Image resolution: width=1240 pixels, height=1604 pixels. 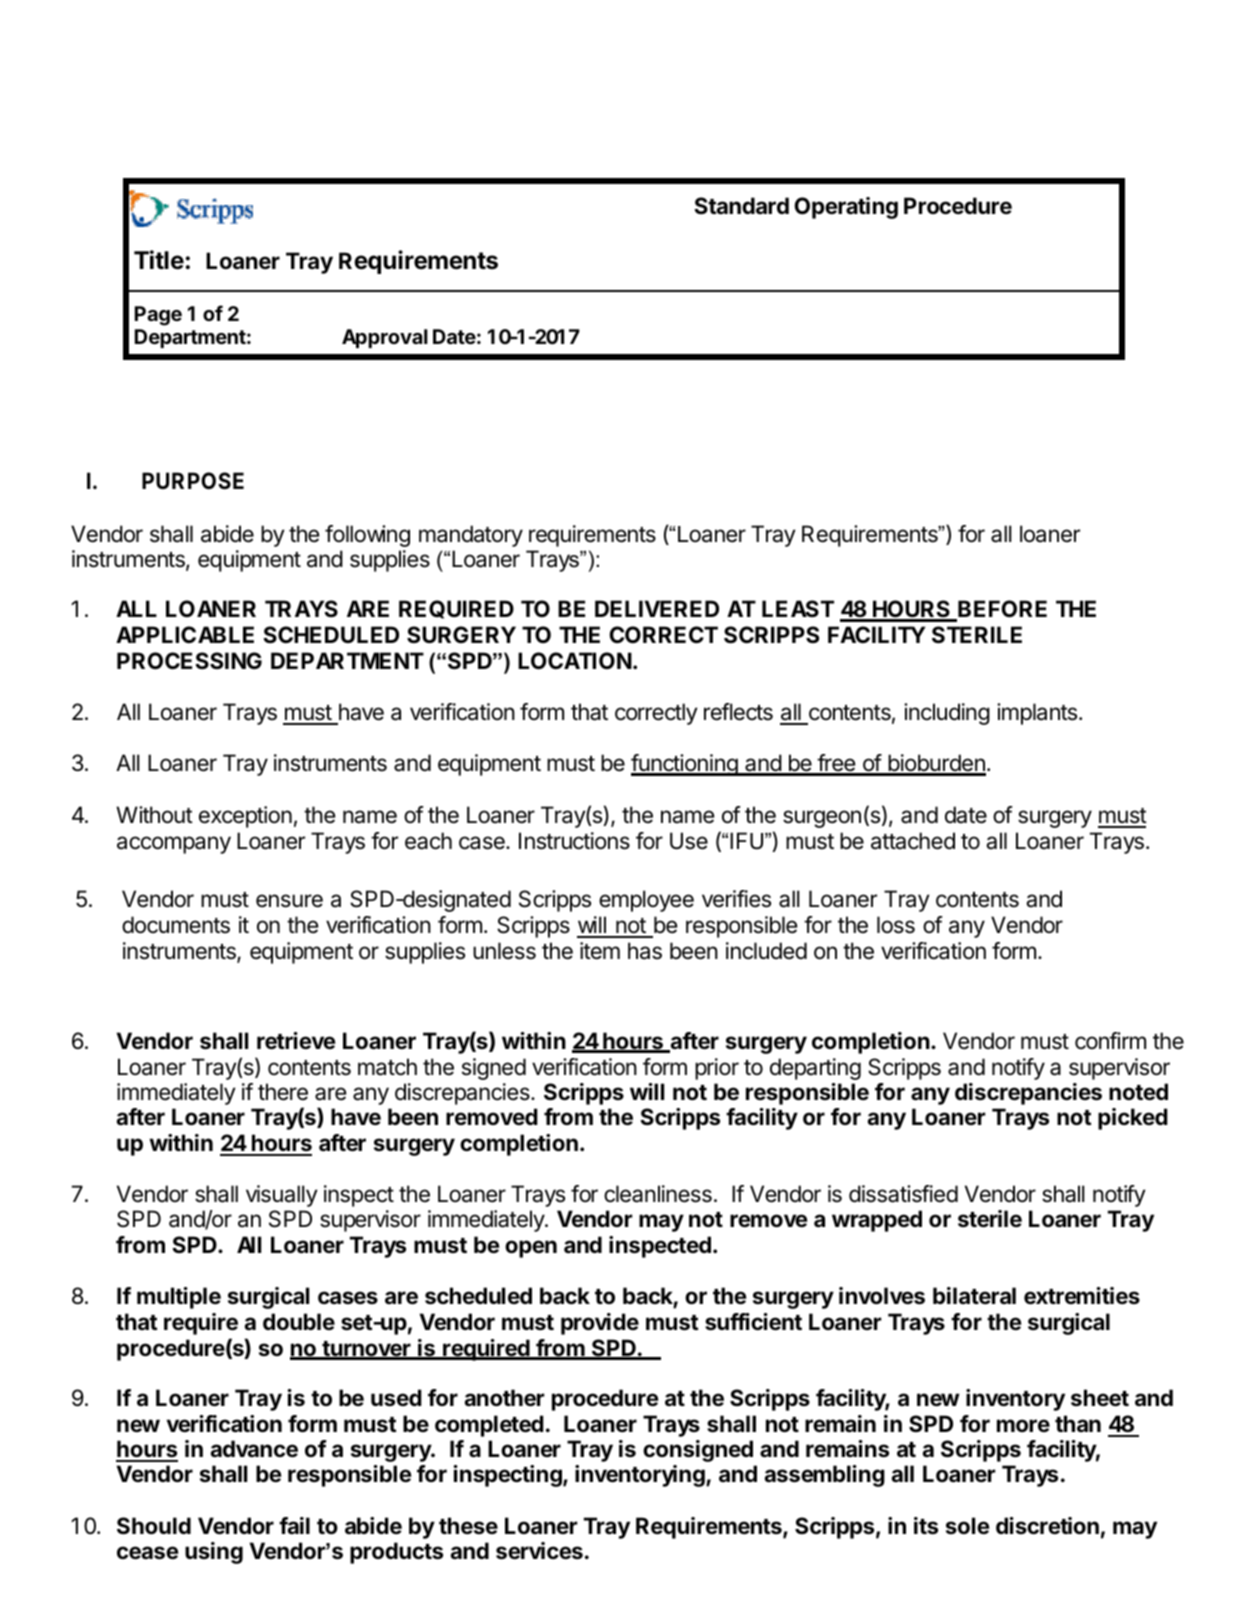 I want to click on there, so click(x=283, y=1092).
